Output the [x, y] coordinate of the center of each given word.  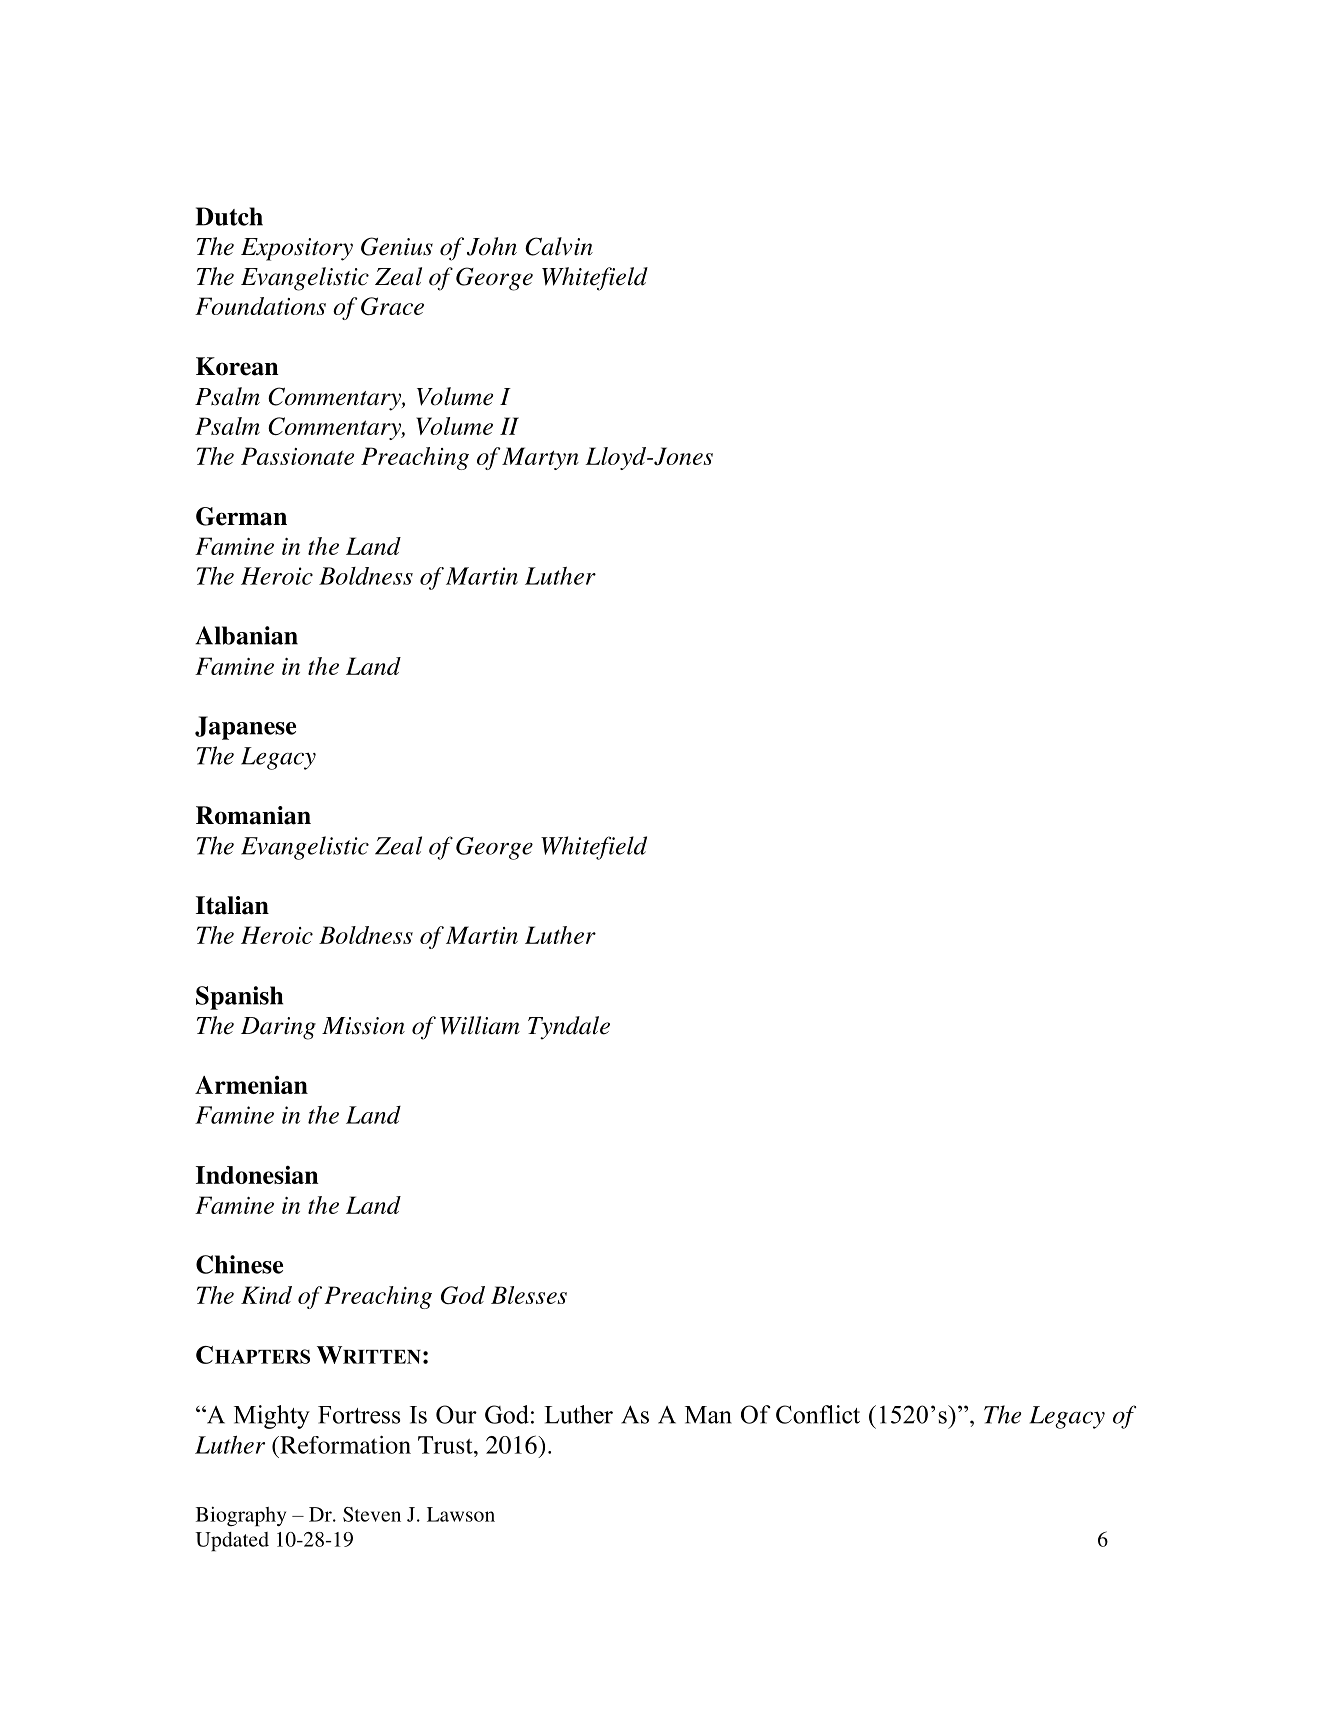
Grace [392, 306]
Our [456, 1414]
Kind [266, 1295]
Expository [297, 249]
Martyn [540, 458]
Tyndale [569, 1028]
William [480, 1025]
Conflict [818, 1414]
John [492, 246]
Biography [241, 1517]
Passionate [297, 456]
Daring [278, 1028]
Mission [363, 1026]
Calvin [559, 246]
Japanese [245, 728]
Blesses [529, 1295]
